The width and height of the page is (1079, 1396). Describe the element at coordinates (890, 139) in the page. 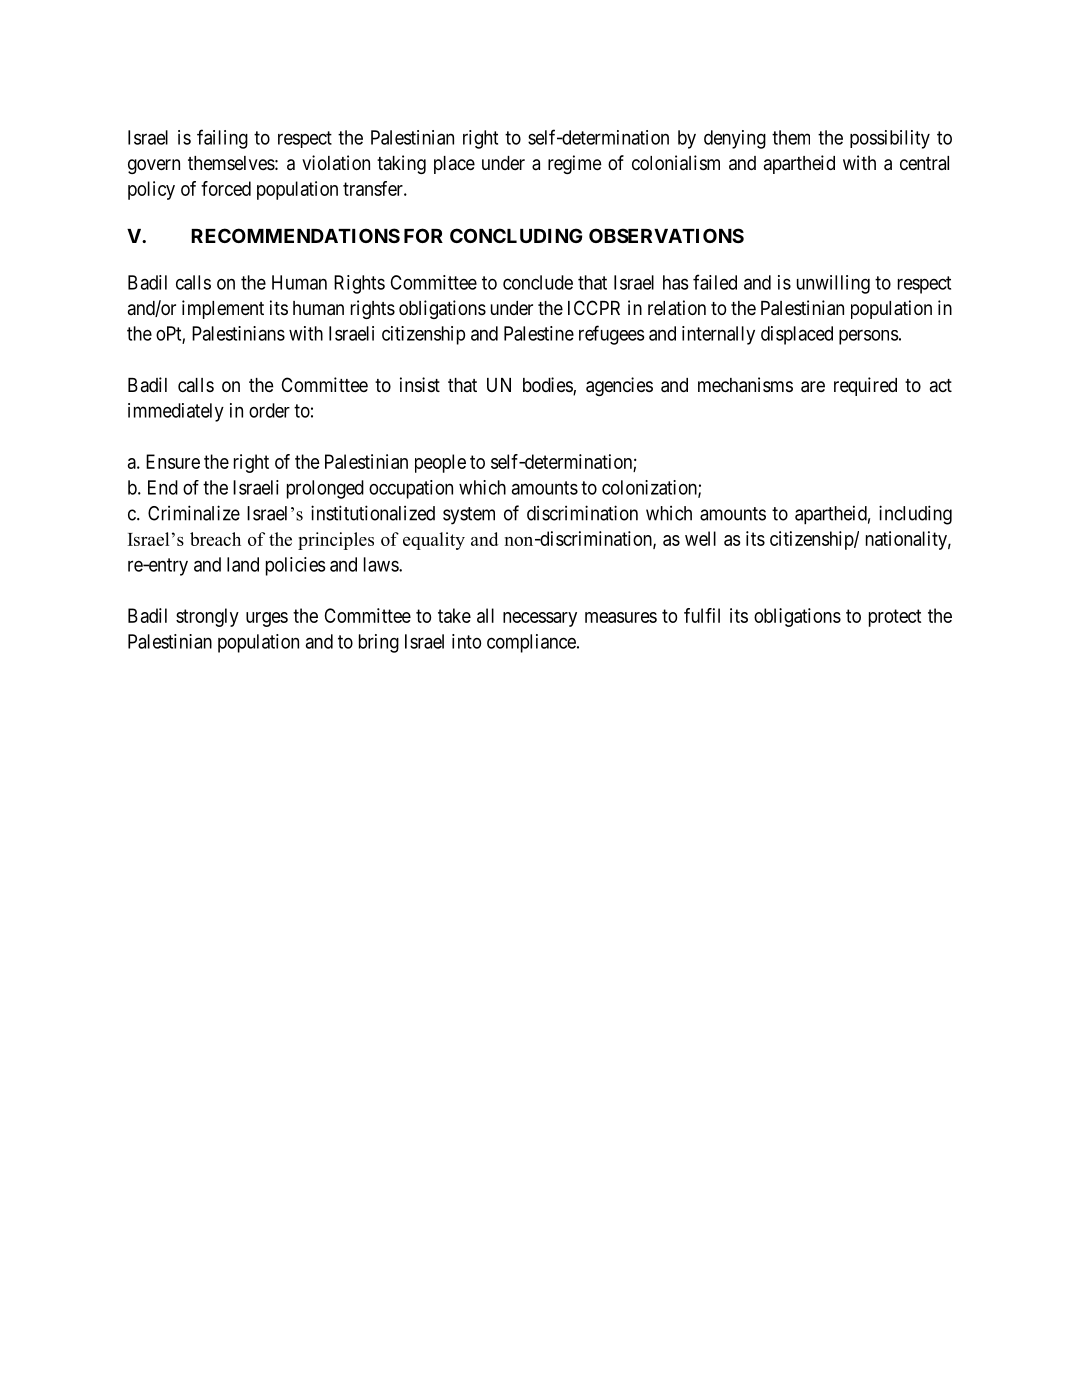

I see `possibility` at that location.
